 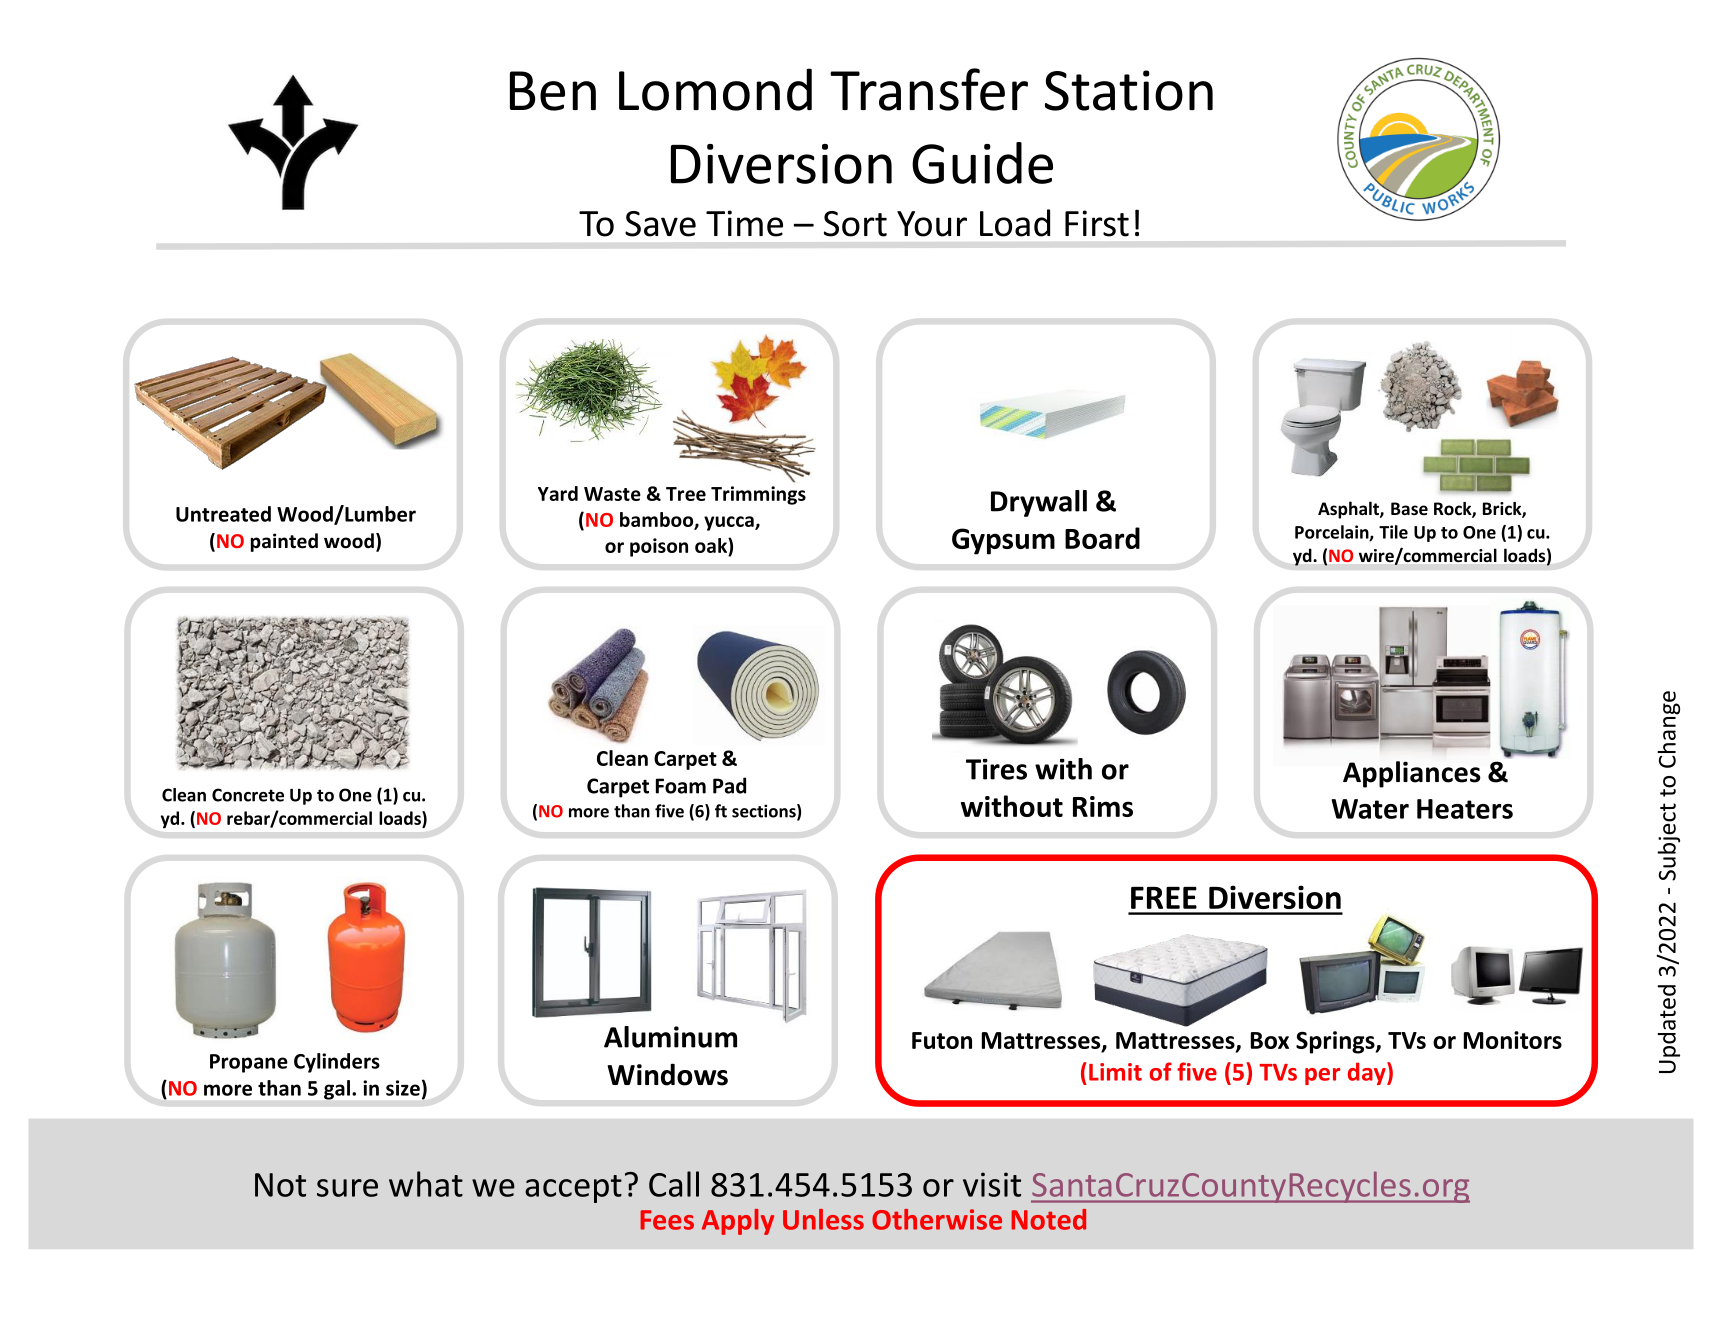 I want to click on Concrete, so click(x=248, y=795).
